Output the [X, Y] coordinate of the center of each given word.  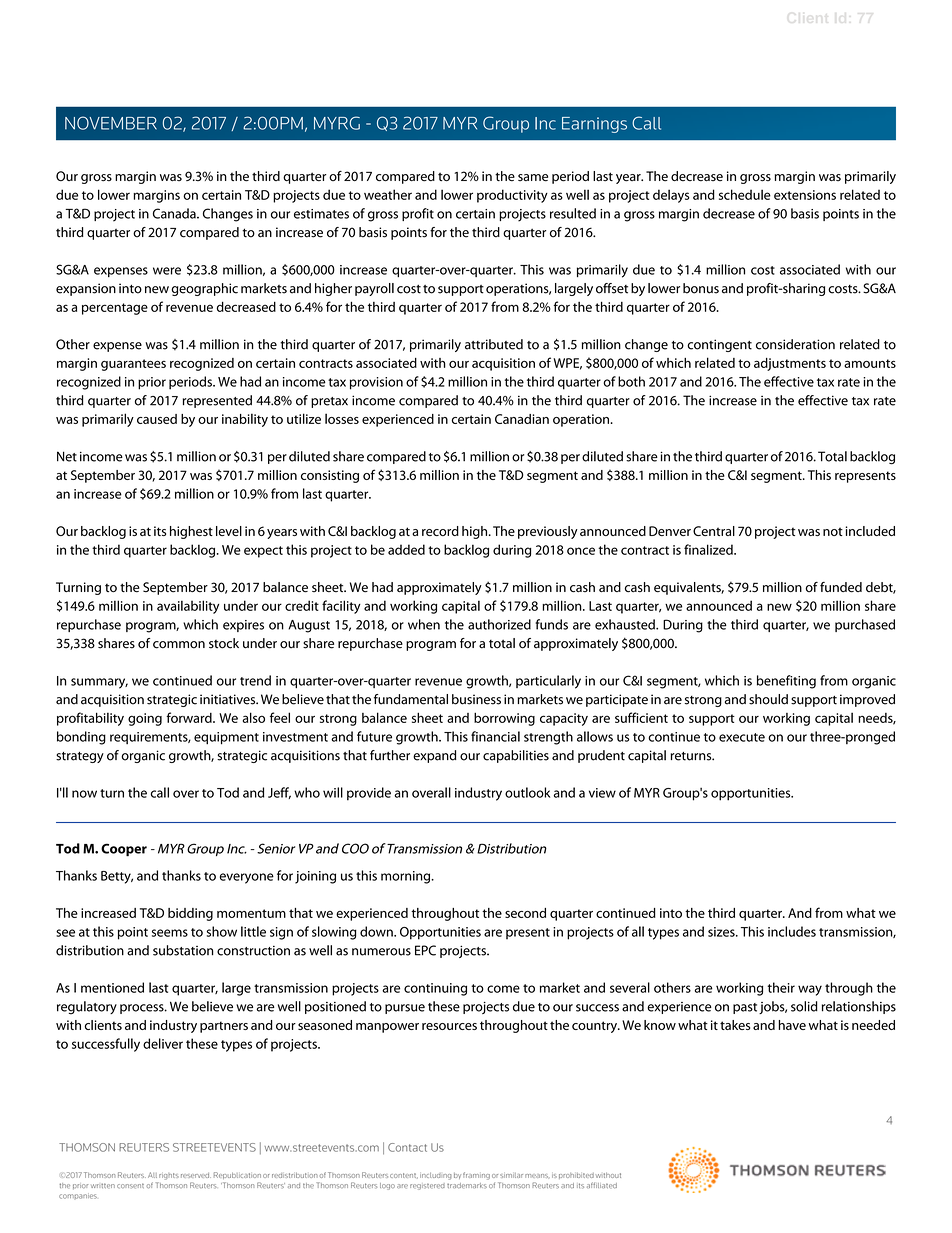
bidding [190, 914]
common [179, 645]
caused [157, 419]
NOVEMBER [111, 123]
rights [169, 1176]
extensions [805, 195]
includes [792, 931]
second [525, 913]
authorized [499, 624]
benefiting [786, 682]
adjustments [790, 364]
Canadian [522, 419]
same [533, 178]
